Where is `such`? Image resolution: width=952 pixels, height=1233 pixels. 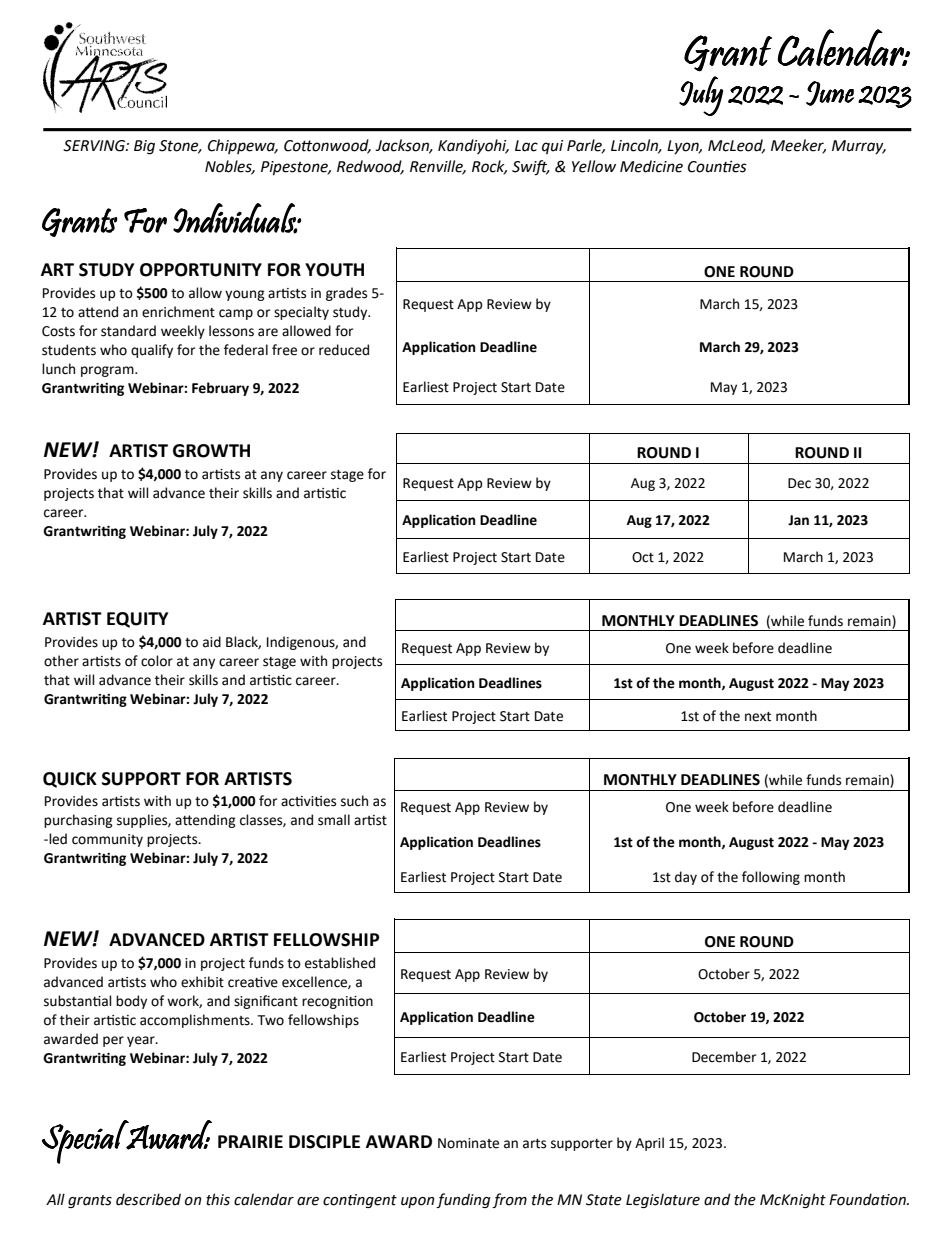 such is located at coordinates (354, 801).
